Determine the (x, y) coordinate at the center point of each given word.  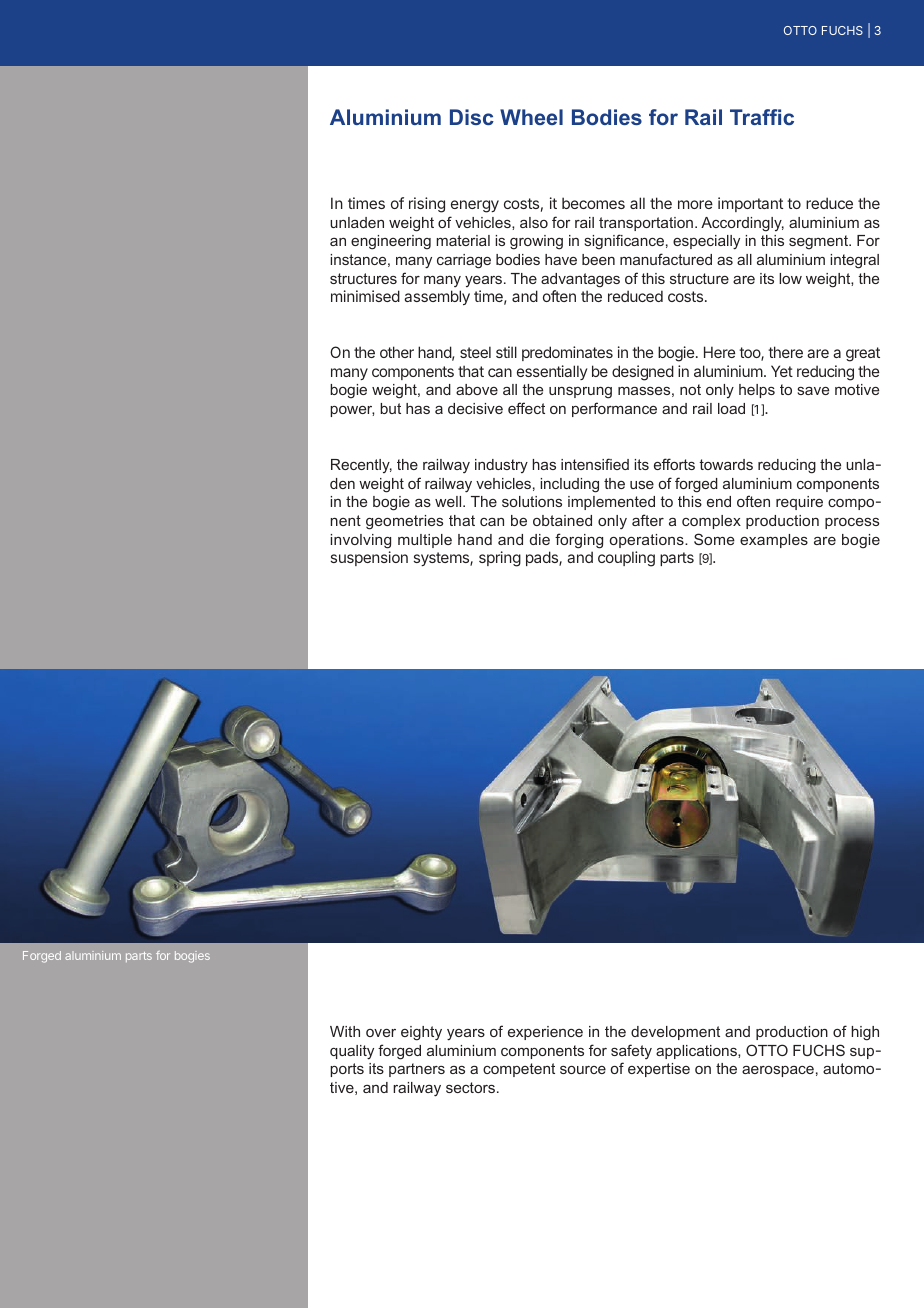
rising (427, 205)
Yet (782, 371)
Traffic (762, 117)
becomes (593, 203)
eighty (421, 1033)
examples (774, 541)
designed (643, 373)
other (397, 352)
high (865, 1033)
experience (545, 1033)
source (583, 1070)
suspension (369, 558)
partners (417, 1070)
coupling (626, 559)
